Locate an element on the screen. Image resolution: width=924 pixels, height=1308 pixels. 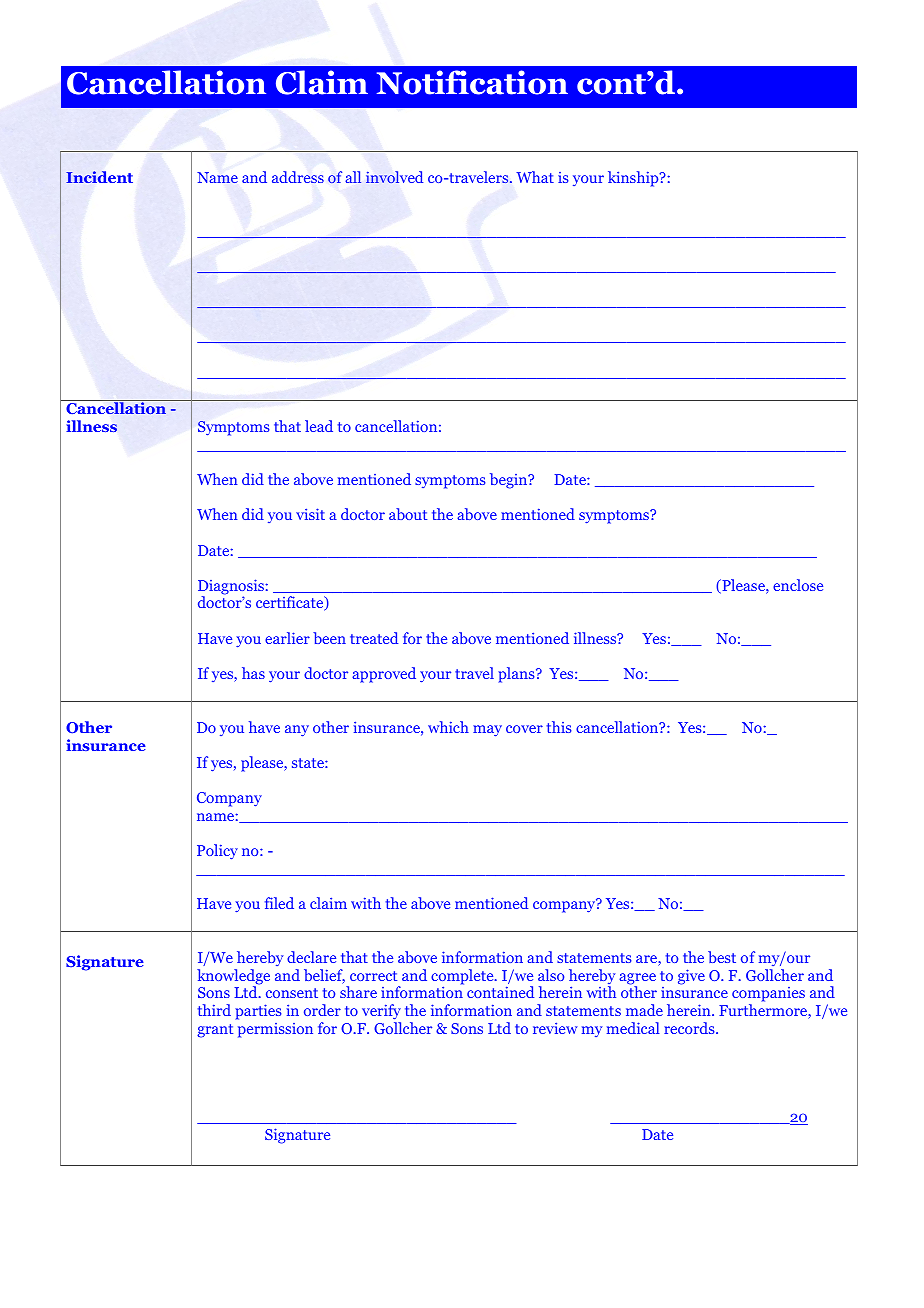
Diagnosis is located at coordinates (232, 588).
